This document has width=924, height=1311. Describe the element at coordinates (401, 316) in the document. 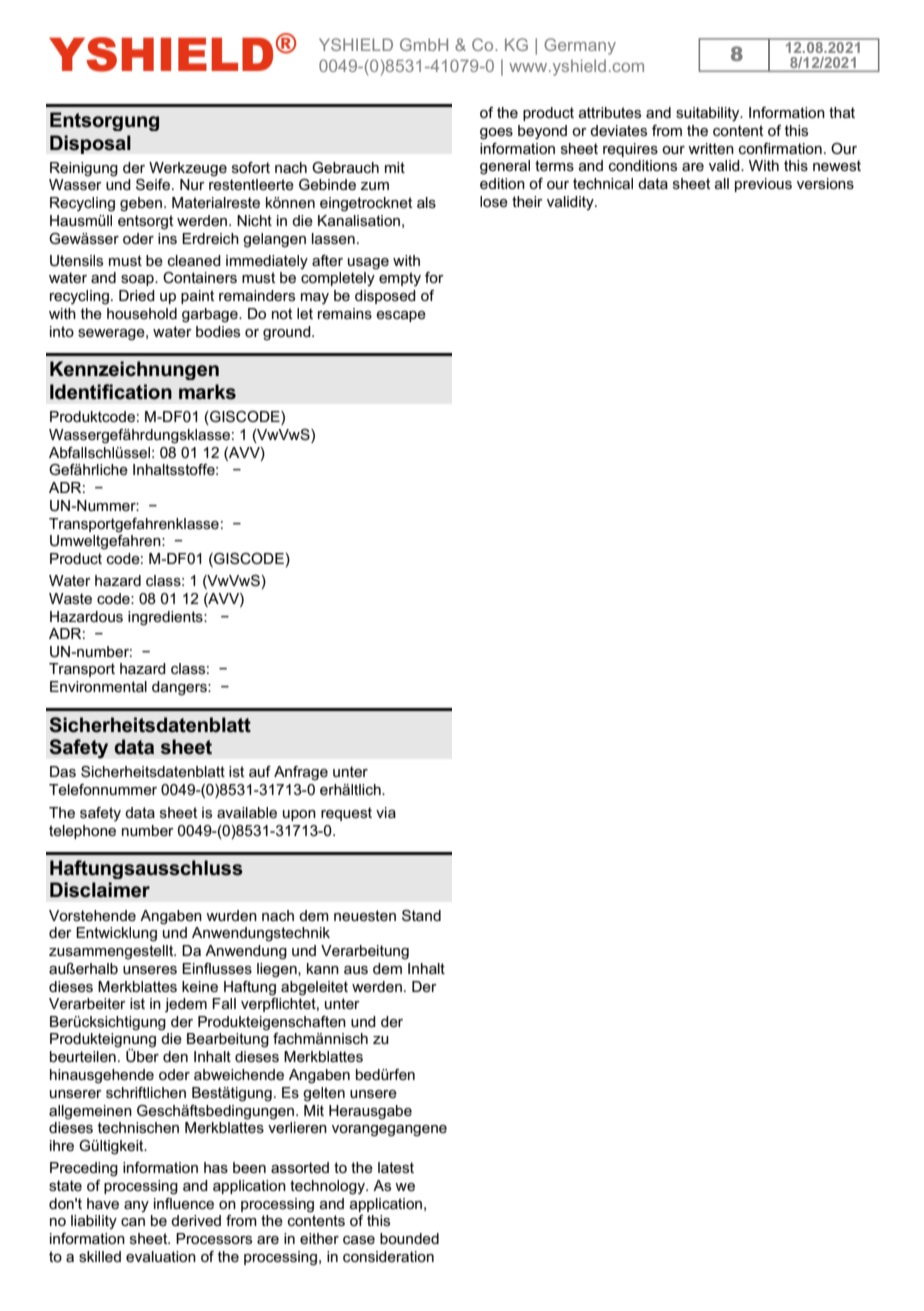

I see `escape` at that location.
